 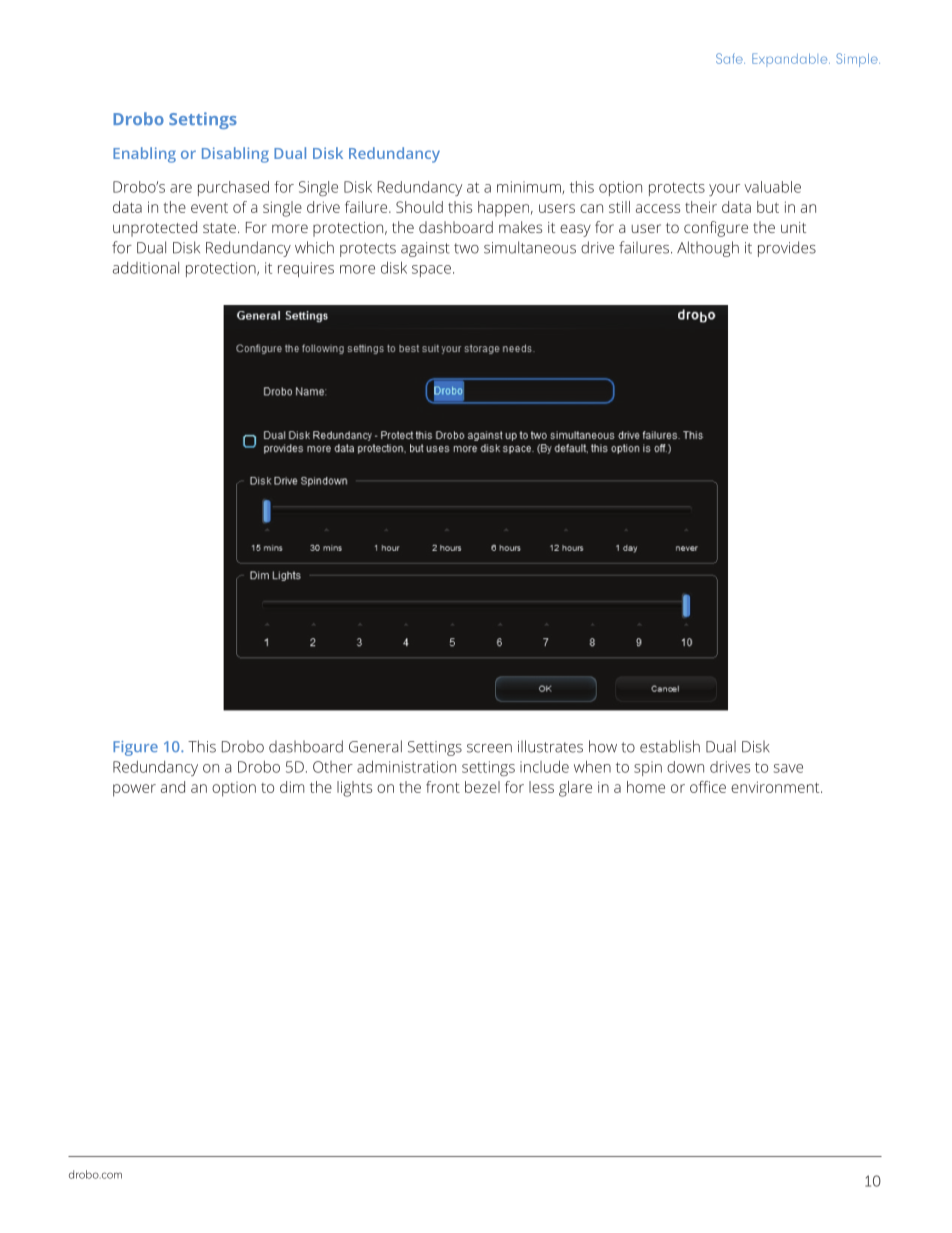 I want to click on illustrates, so click(x=550, y=746).
